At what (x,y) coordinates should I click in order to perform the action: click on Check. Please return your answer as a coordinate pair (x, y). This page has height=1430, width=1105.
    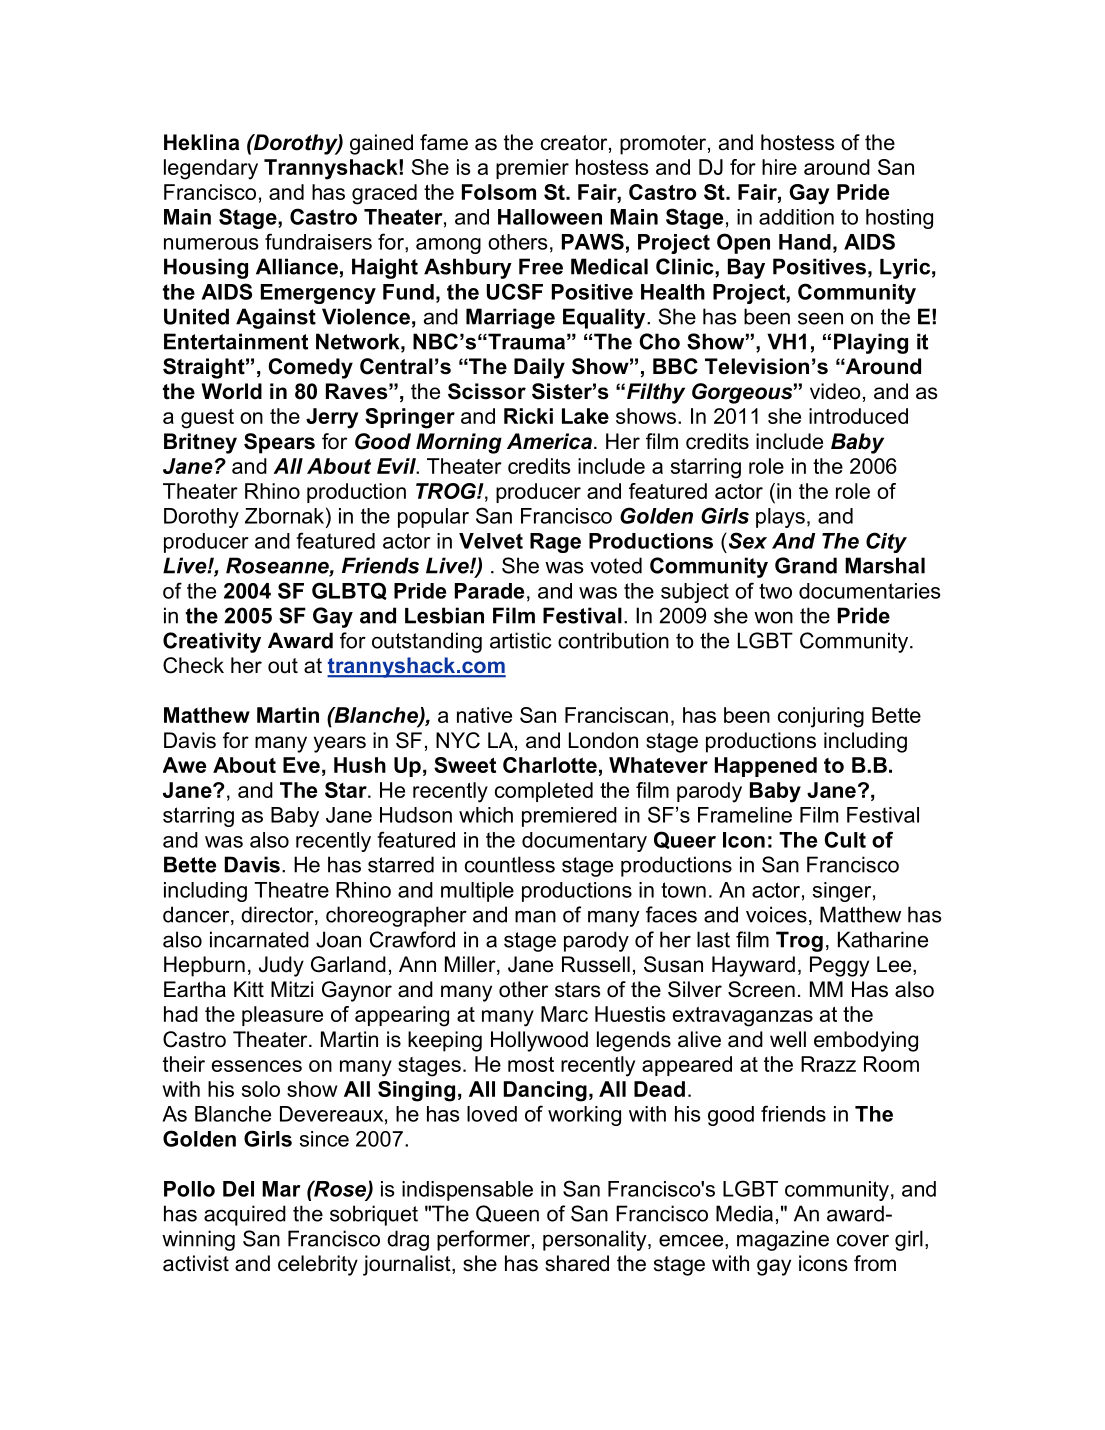
    Looking at the image, I should click on (193, 665).
